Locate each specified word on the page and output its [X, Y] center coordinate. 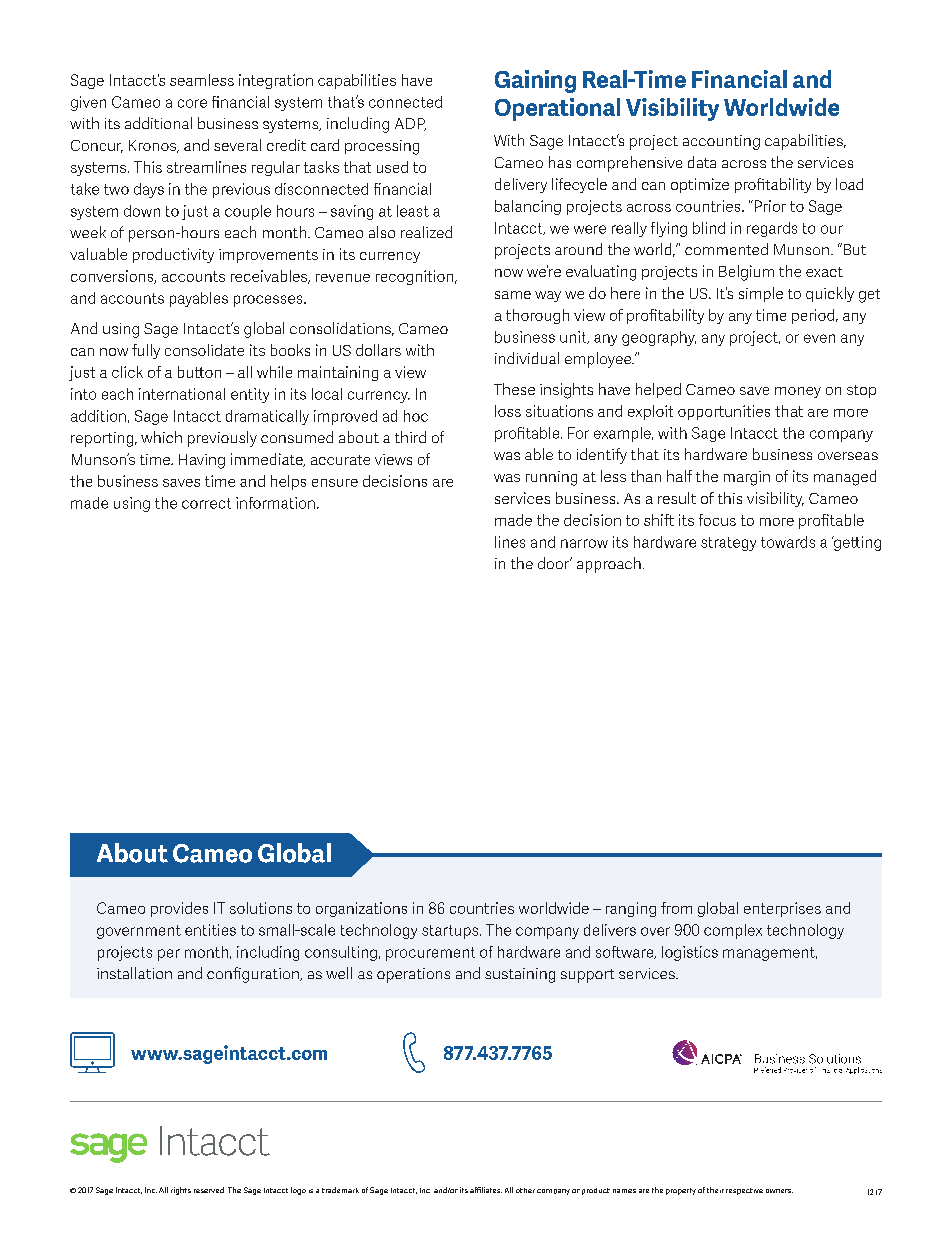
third [410, 437]
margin [747, 478]
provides [179, 909]
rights [181, 1191]
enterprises [782, 909]
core [192, 103]
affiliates [486, 1190]
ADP [410, 124]
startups [451, 932]
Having [202, 461]
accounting [721, 142]
